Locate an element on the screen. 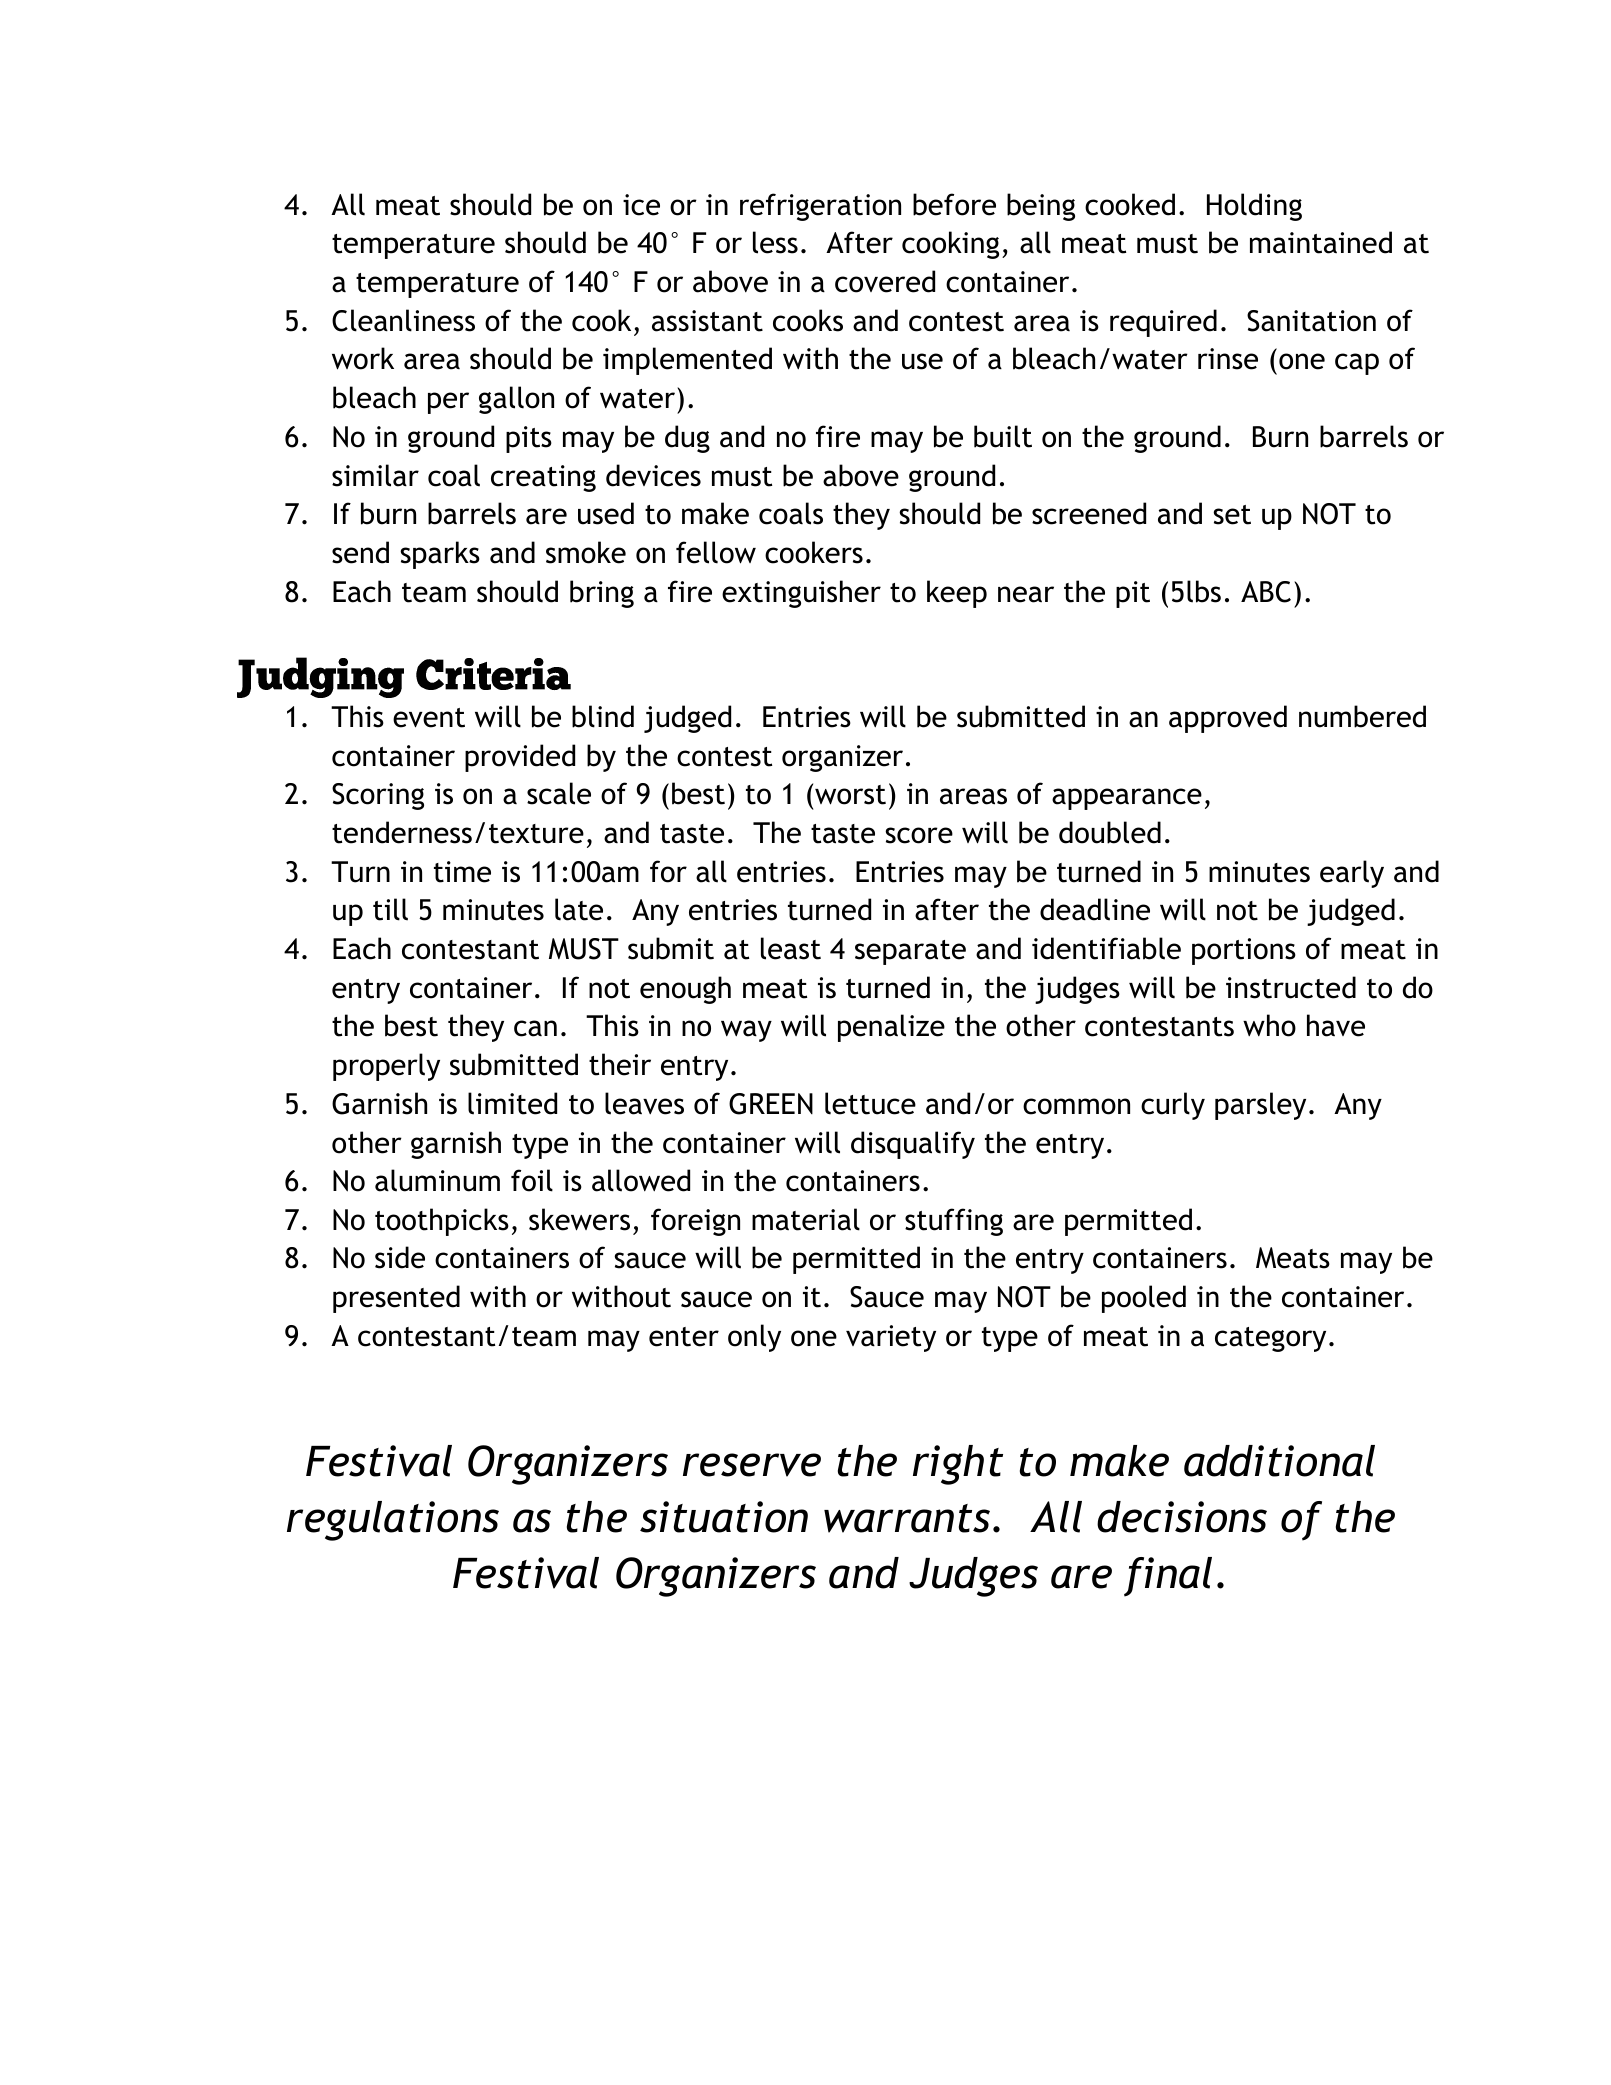 Image resolution: width=1611 pixels, height=2085 pixels. who is located at coordinates (1269, 1025).
